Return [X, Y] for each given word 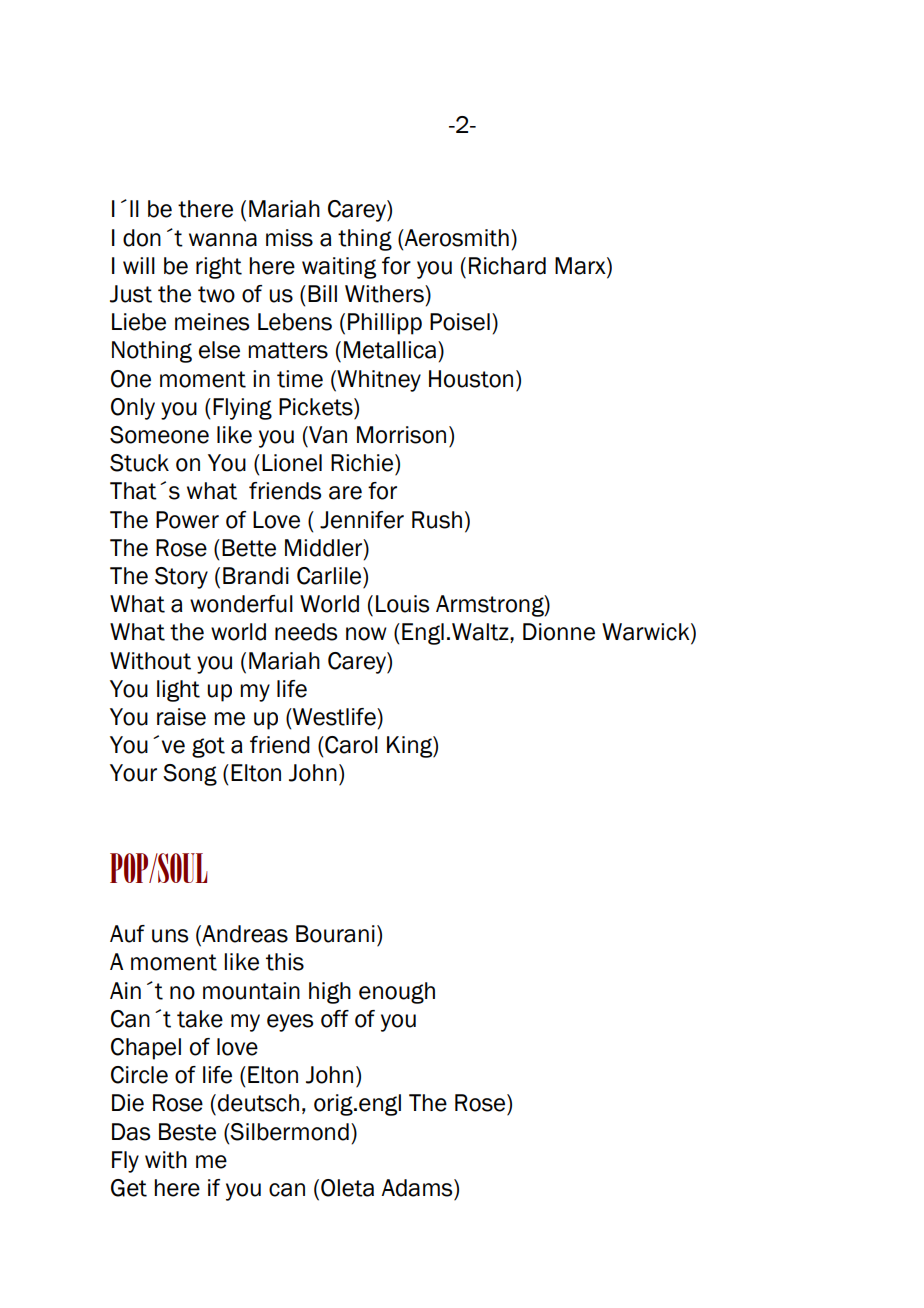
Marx [581, 267]
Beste [187, 1132]
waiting [339, 268]
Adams [418, 1188]
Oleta [347, 1188]
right [219, 268]
